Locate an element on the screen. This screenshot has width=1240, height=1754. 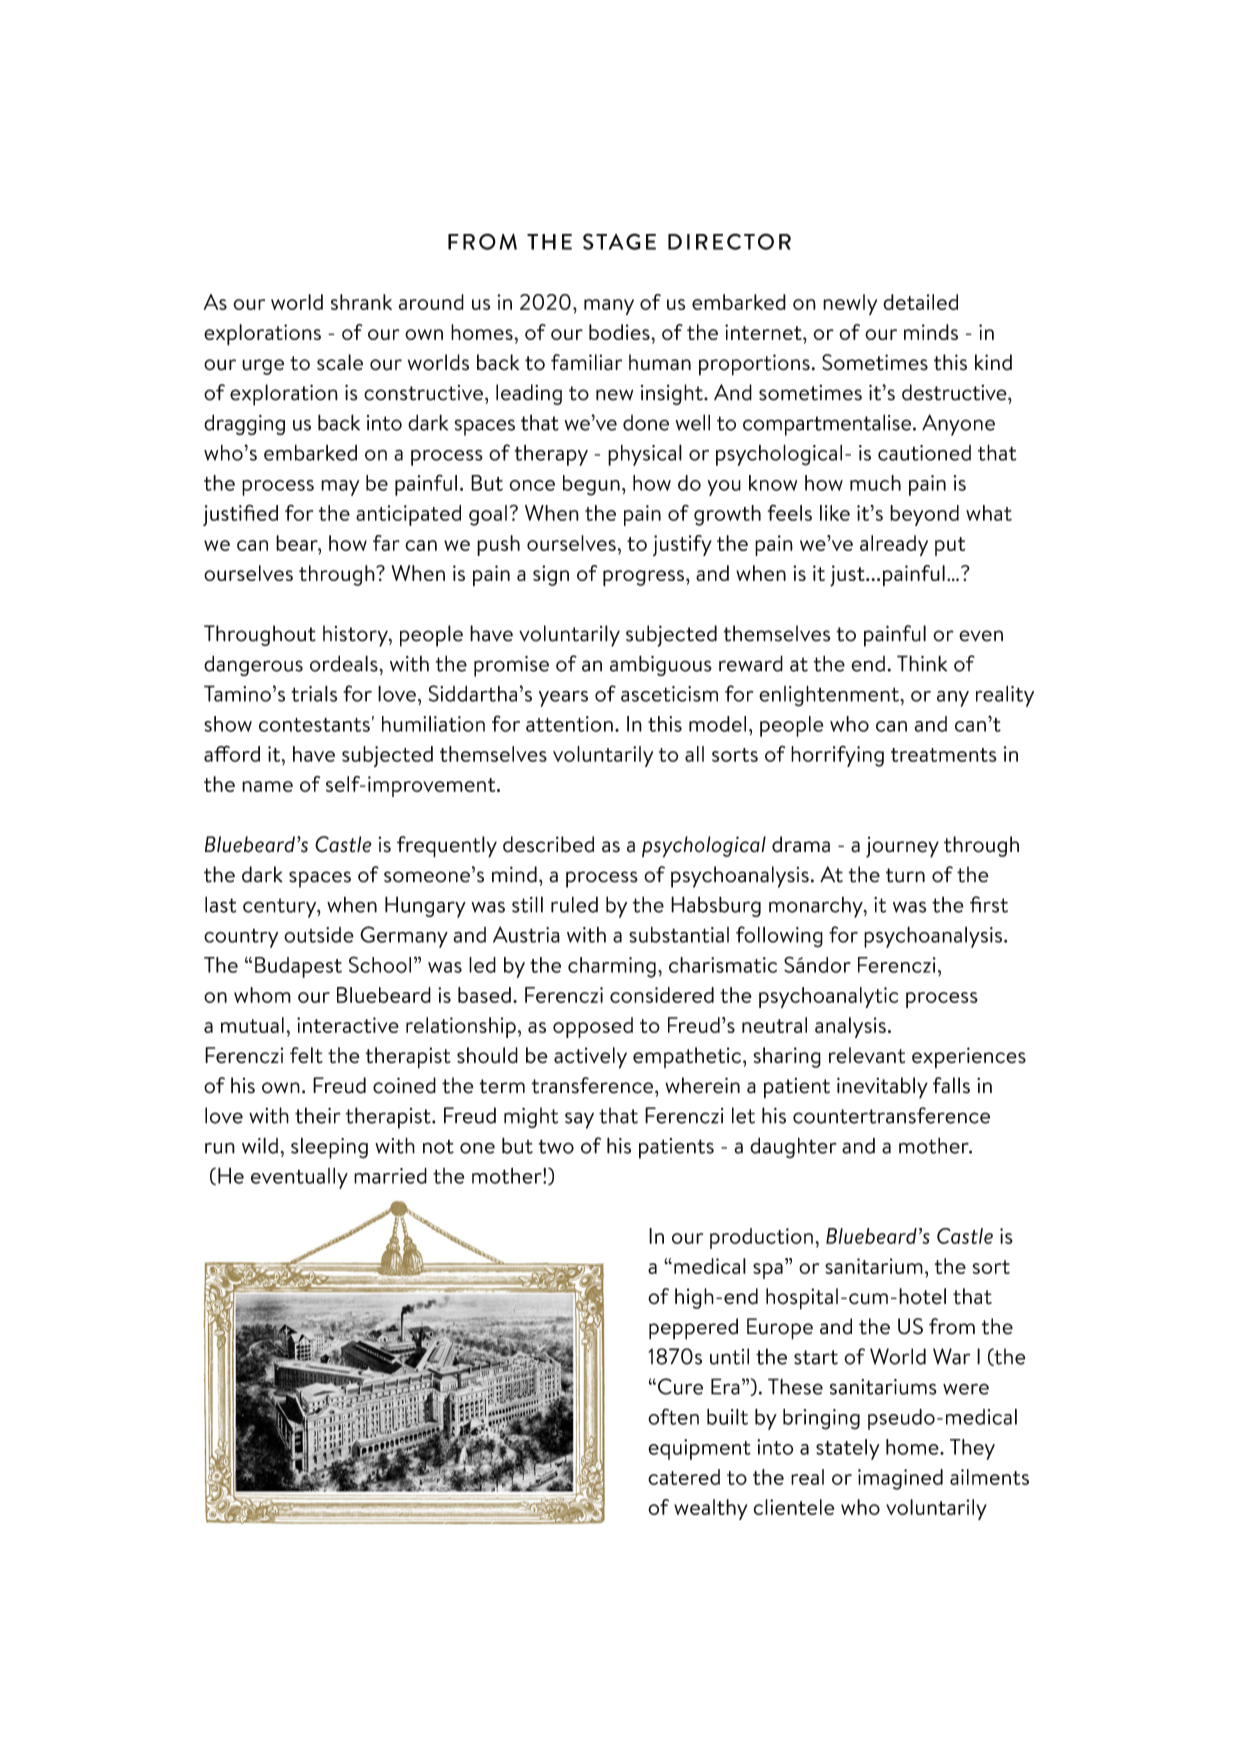
shrank is located at coordinates (361, 302).
